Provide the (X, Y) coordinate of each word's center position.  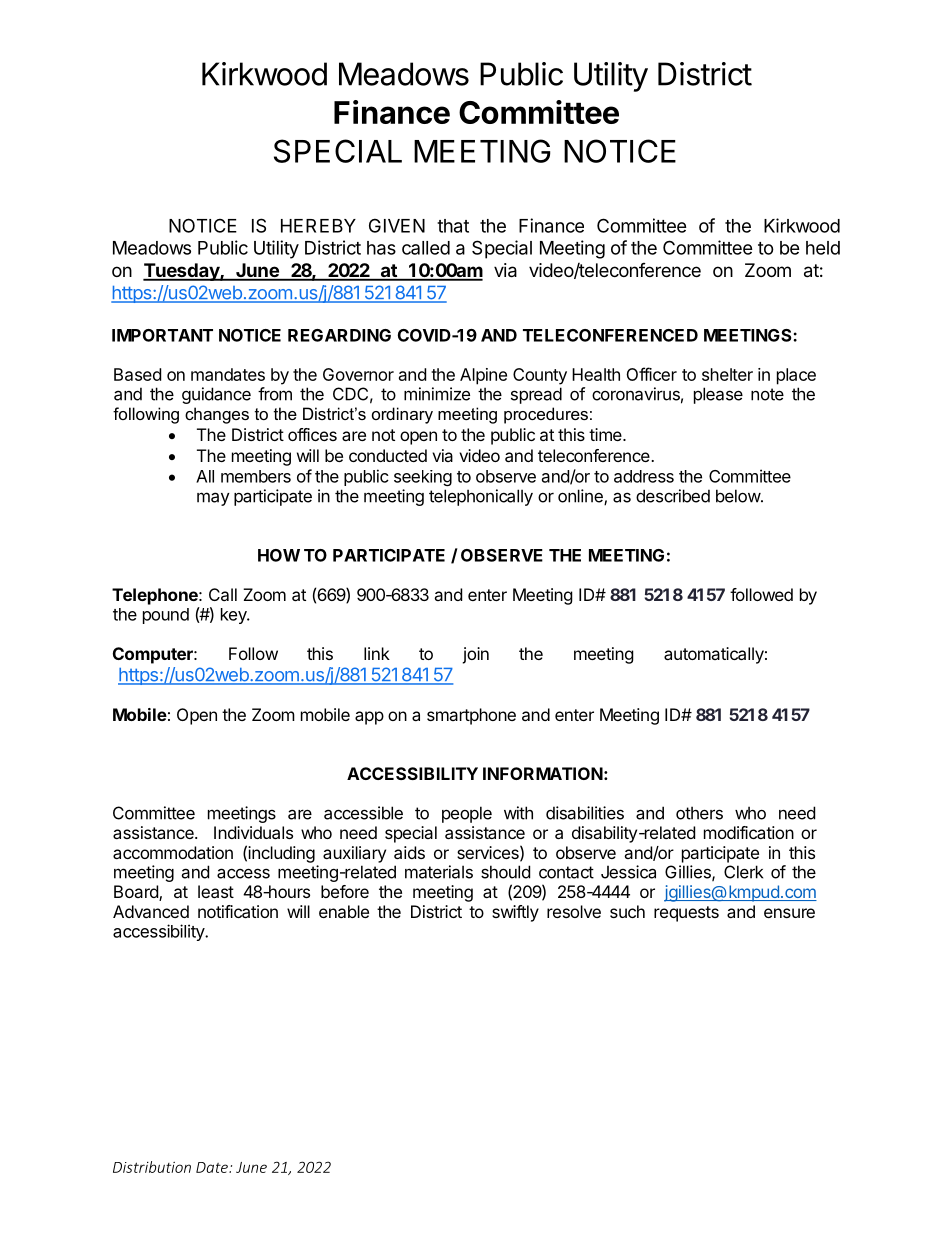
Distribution (152, 1167)
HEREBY (318, 226)
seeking (423, 478)
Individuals (253, 832)
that (453, 226)
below (739, 496)
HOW (279, 555)
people (467, 814)
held (823, 248)
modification (749, 832)
